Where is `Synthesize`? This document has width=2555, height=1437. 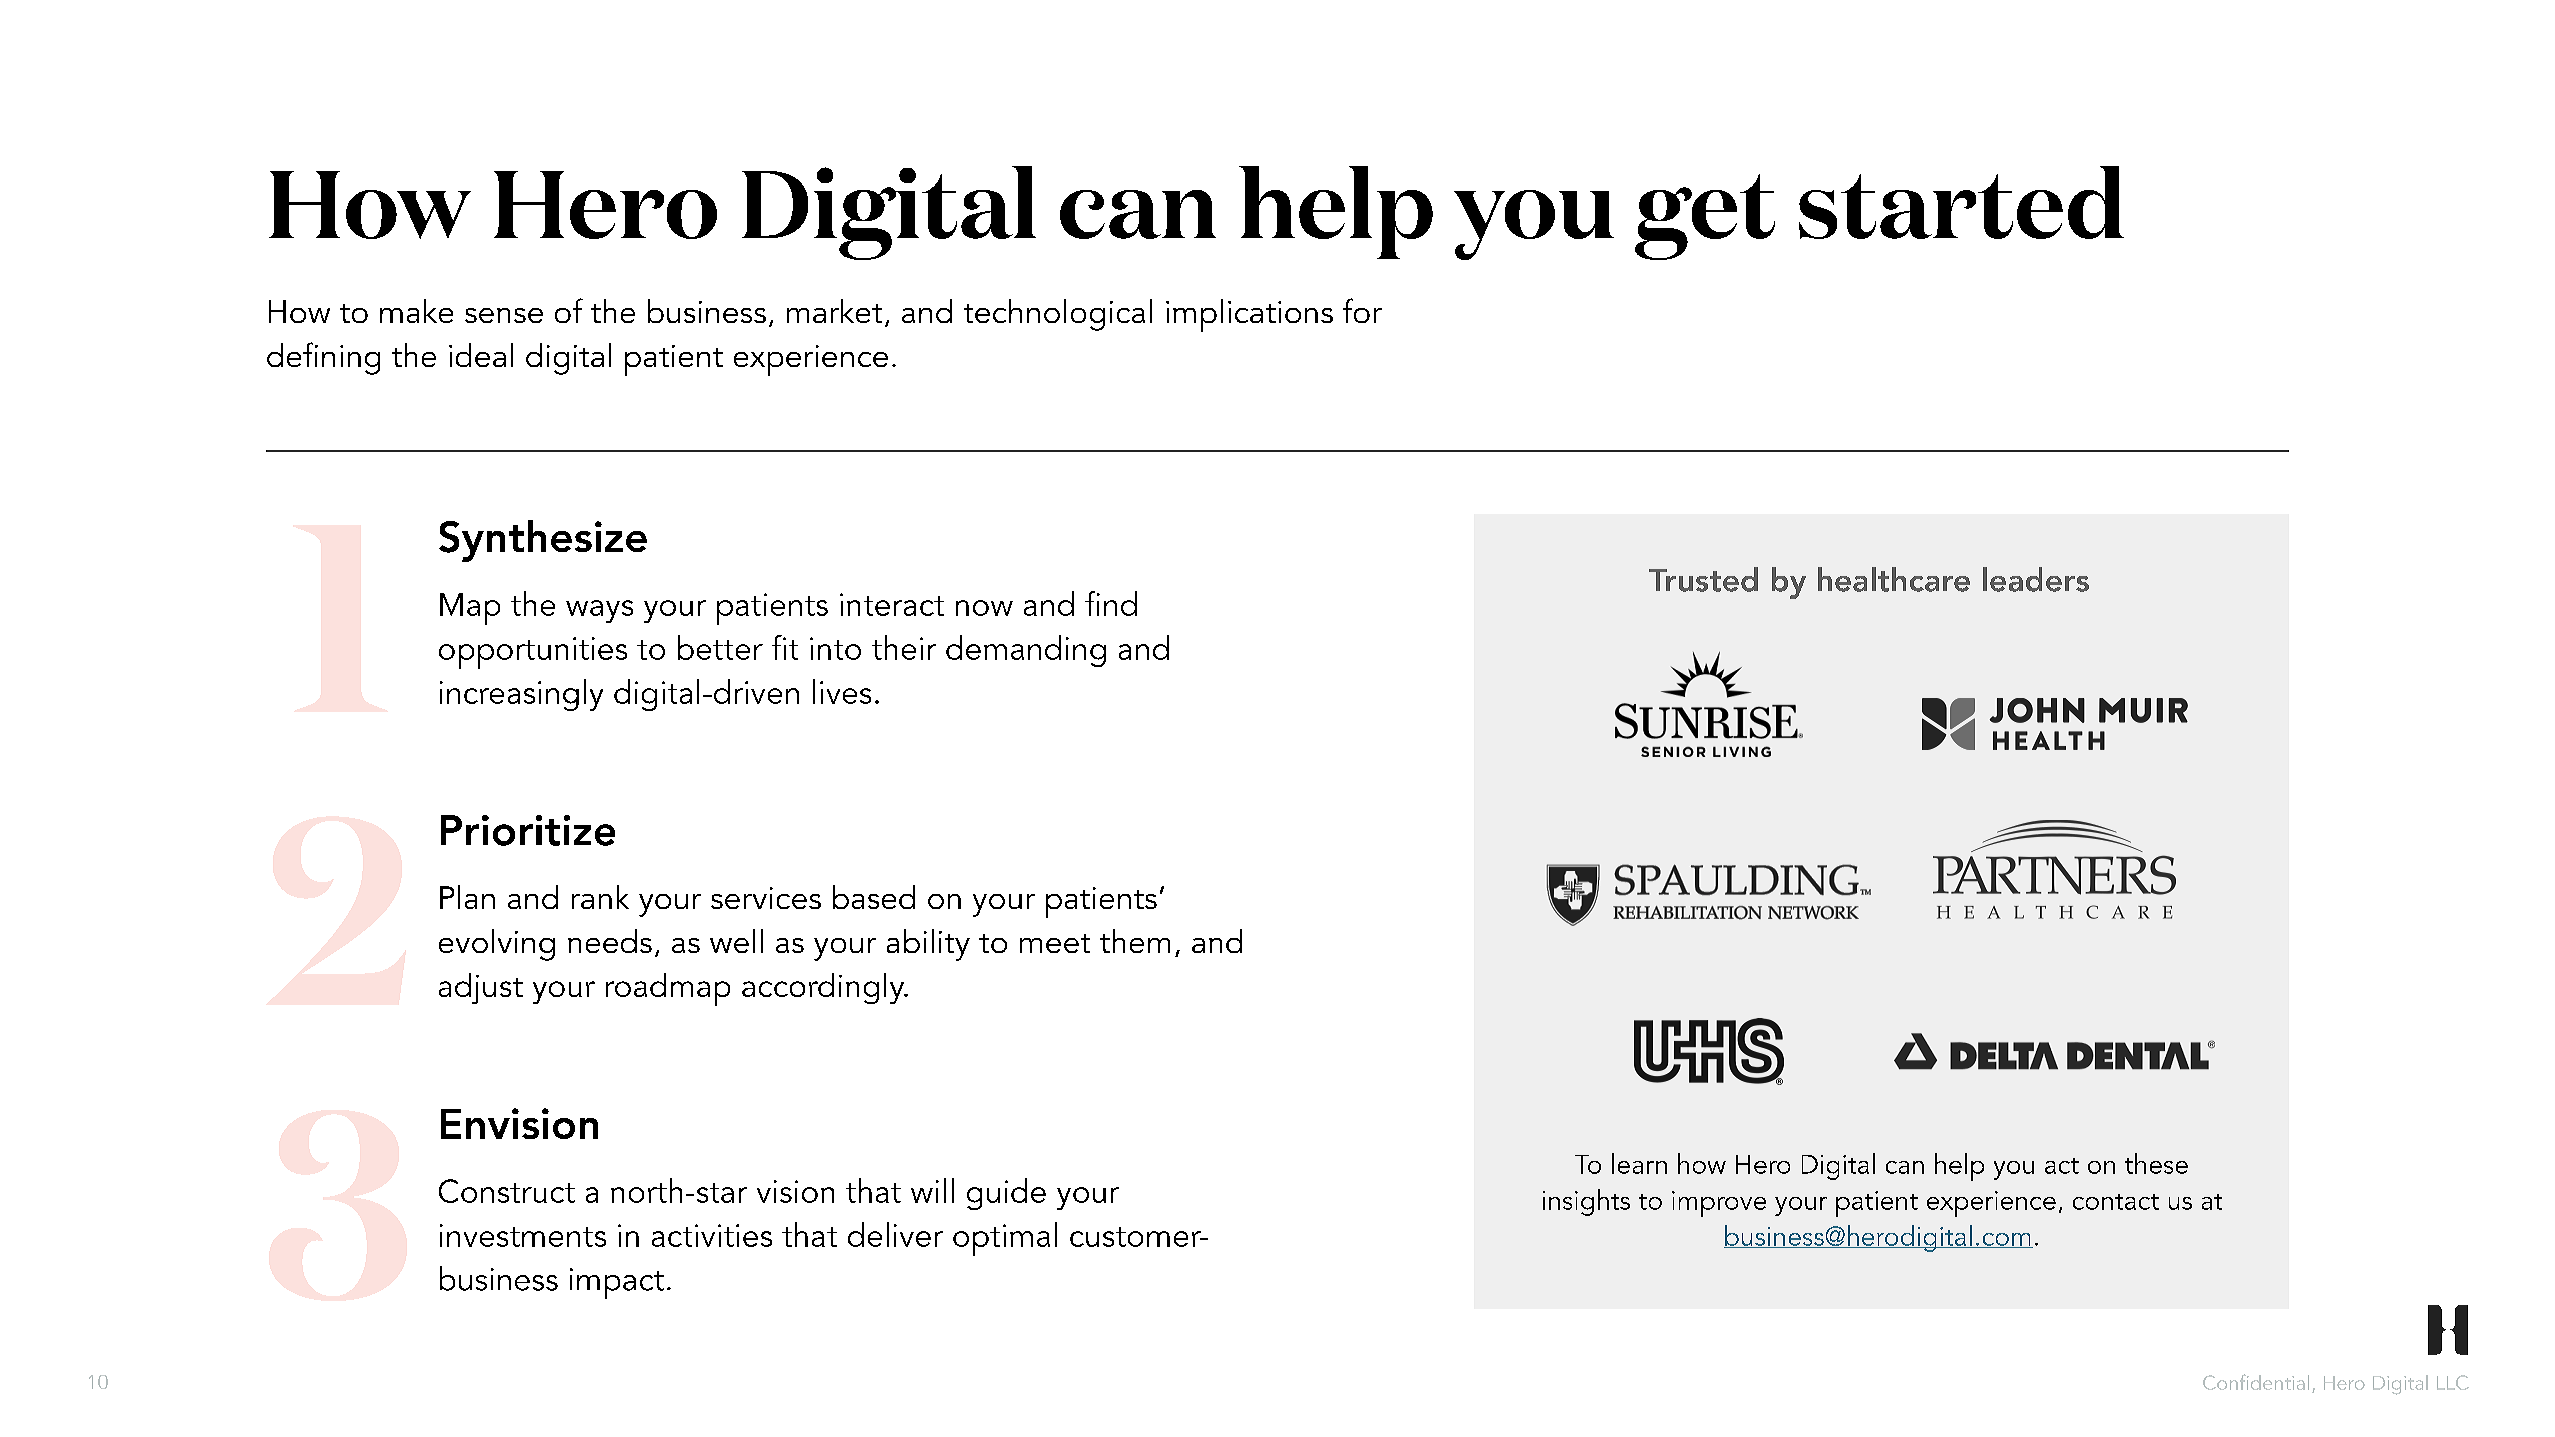
Synthesize is located at coordinates (543, 541).
